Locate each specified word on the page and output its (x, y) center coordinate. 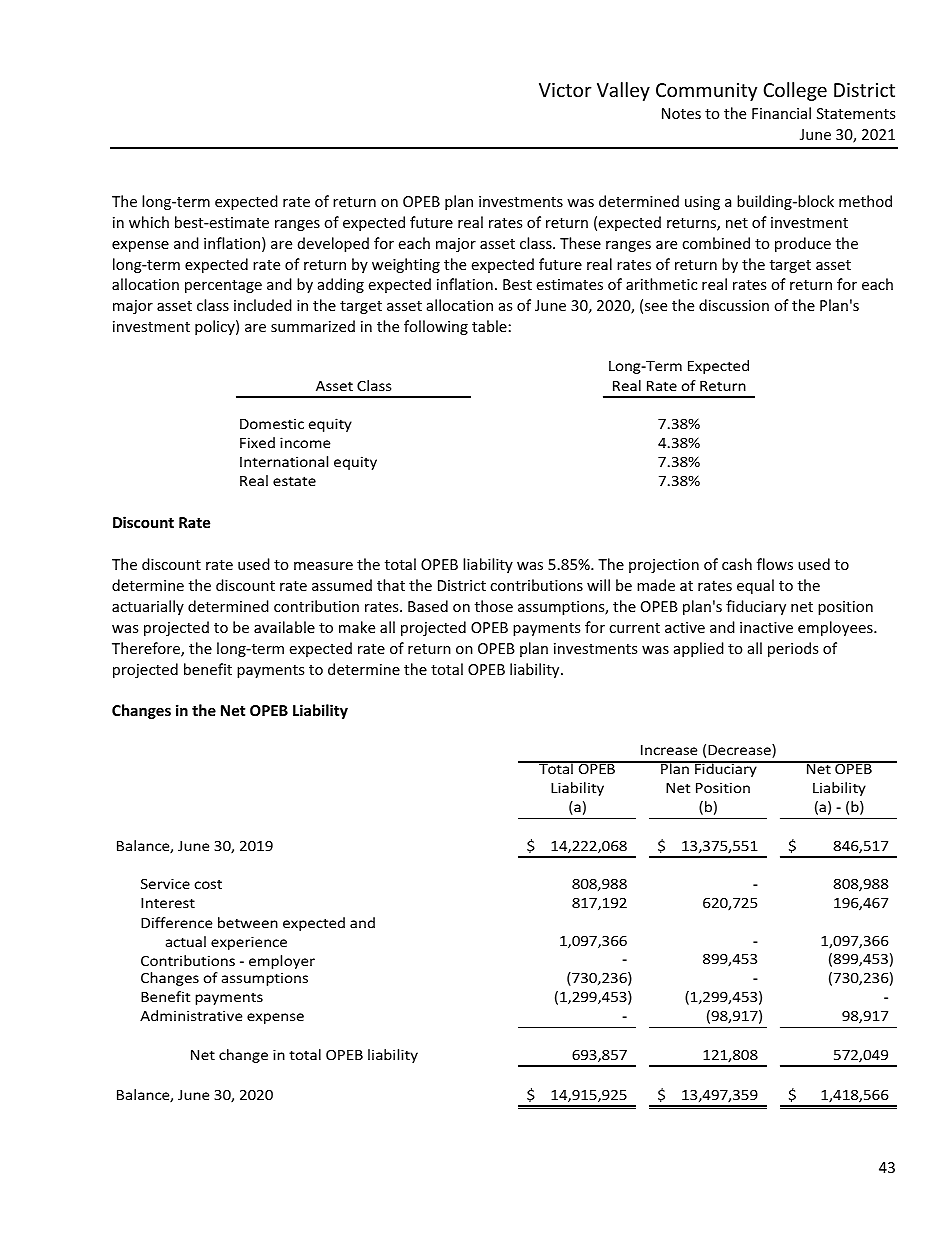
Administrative (191, 1015)
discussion (734, 305)
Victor (565, 90)
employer (282, 962)
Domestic (272, 423)
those (494, 606)
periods (793, 649)
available (284, 627)
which (149, 222)
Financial (781, 113)
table (489, 326)
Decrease (740, 751)
